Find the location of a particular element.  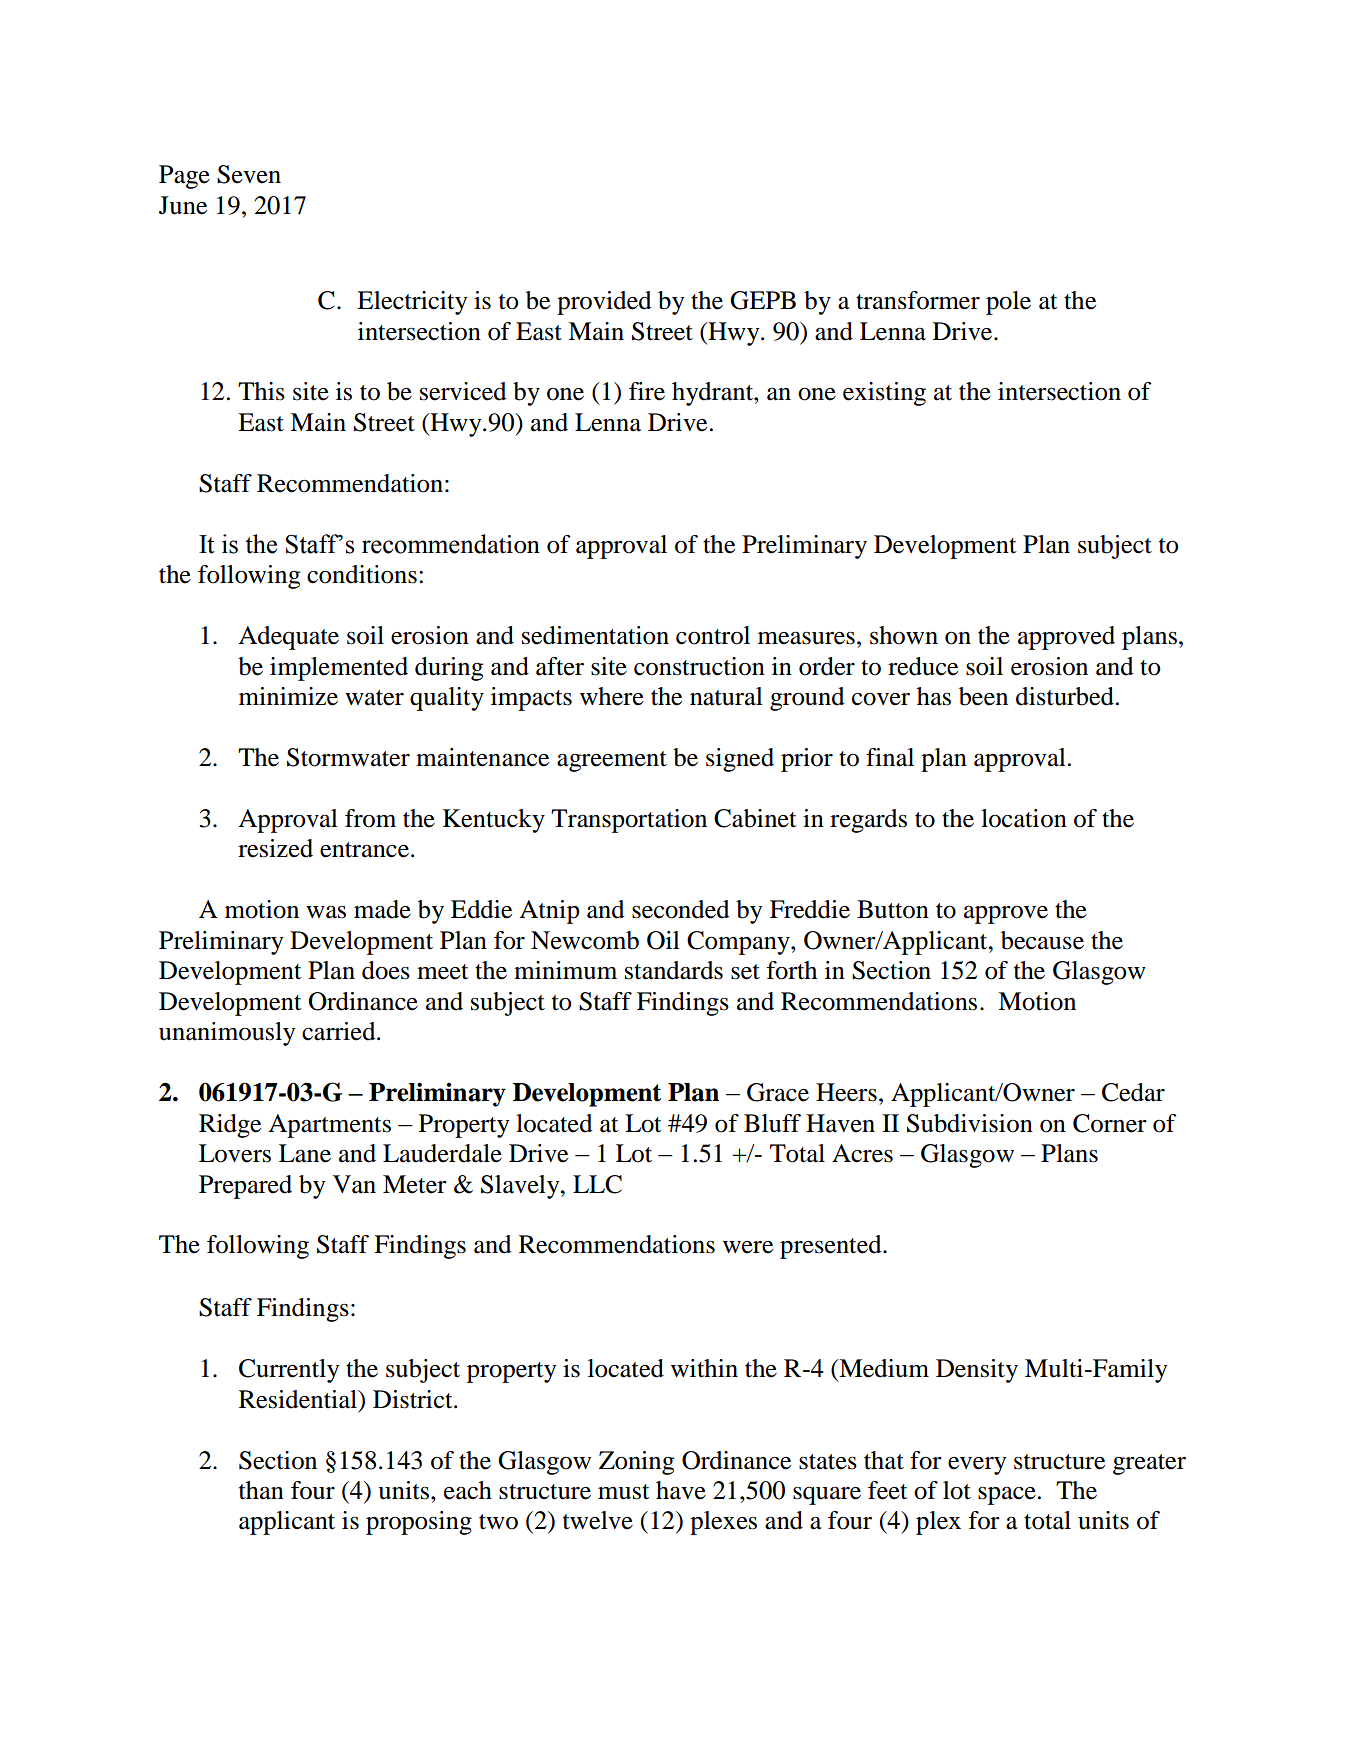

carried is located at coordinates (340, 1031).
